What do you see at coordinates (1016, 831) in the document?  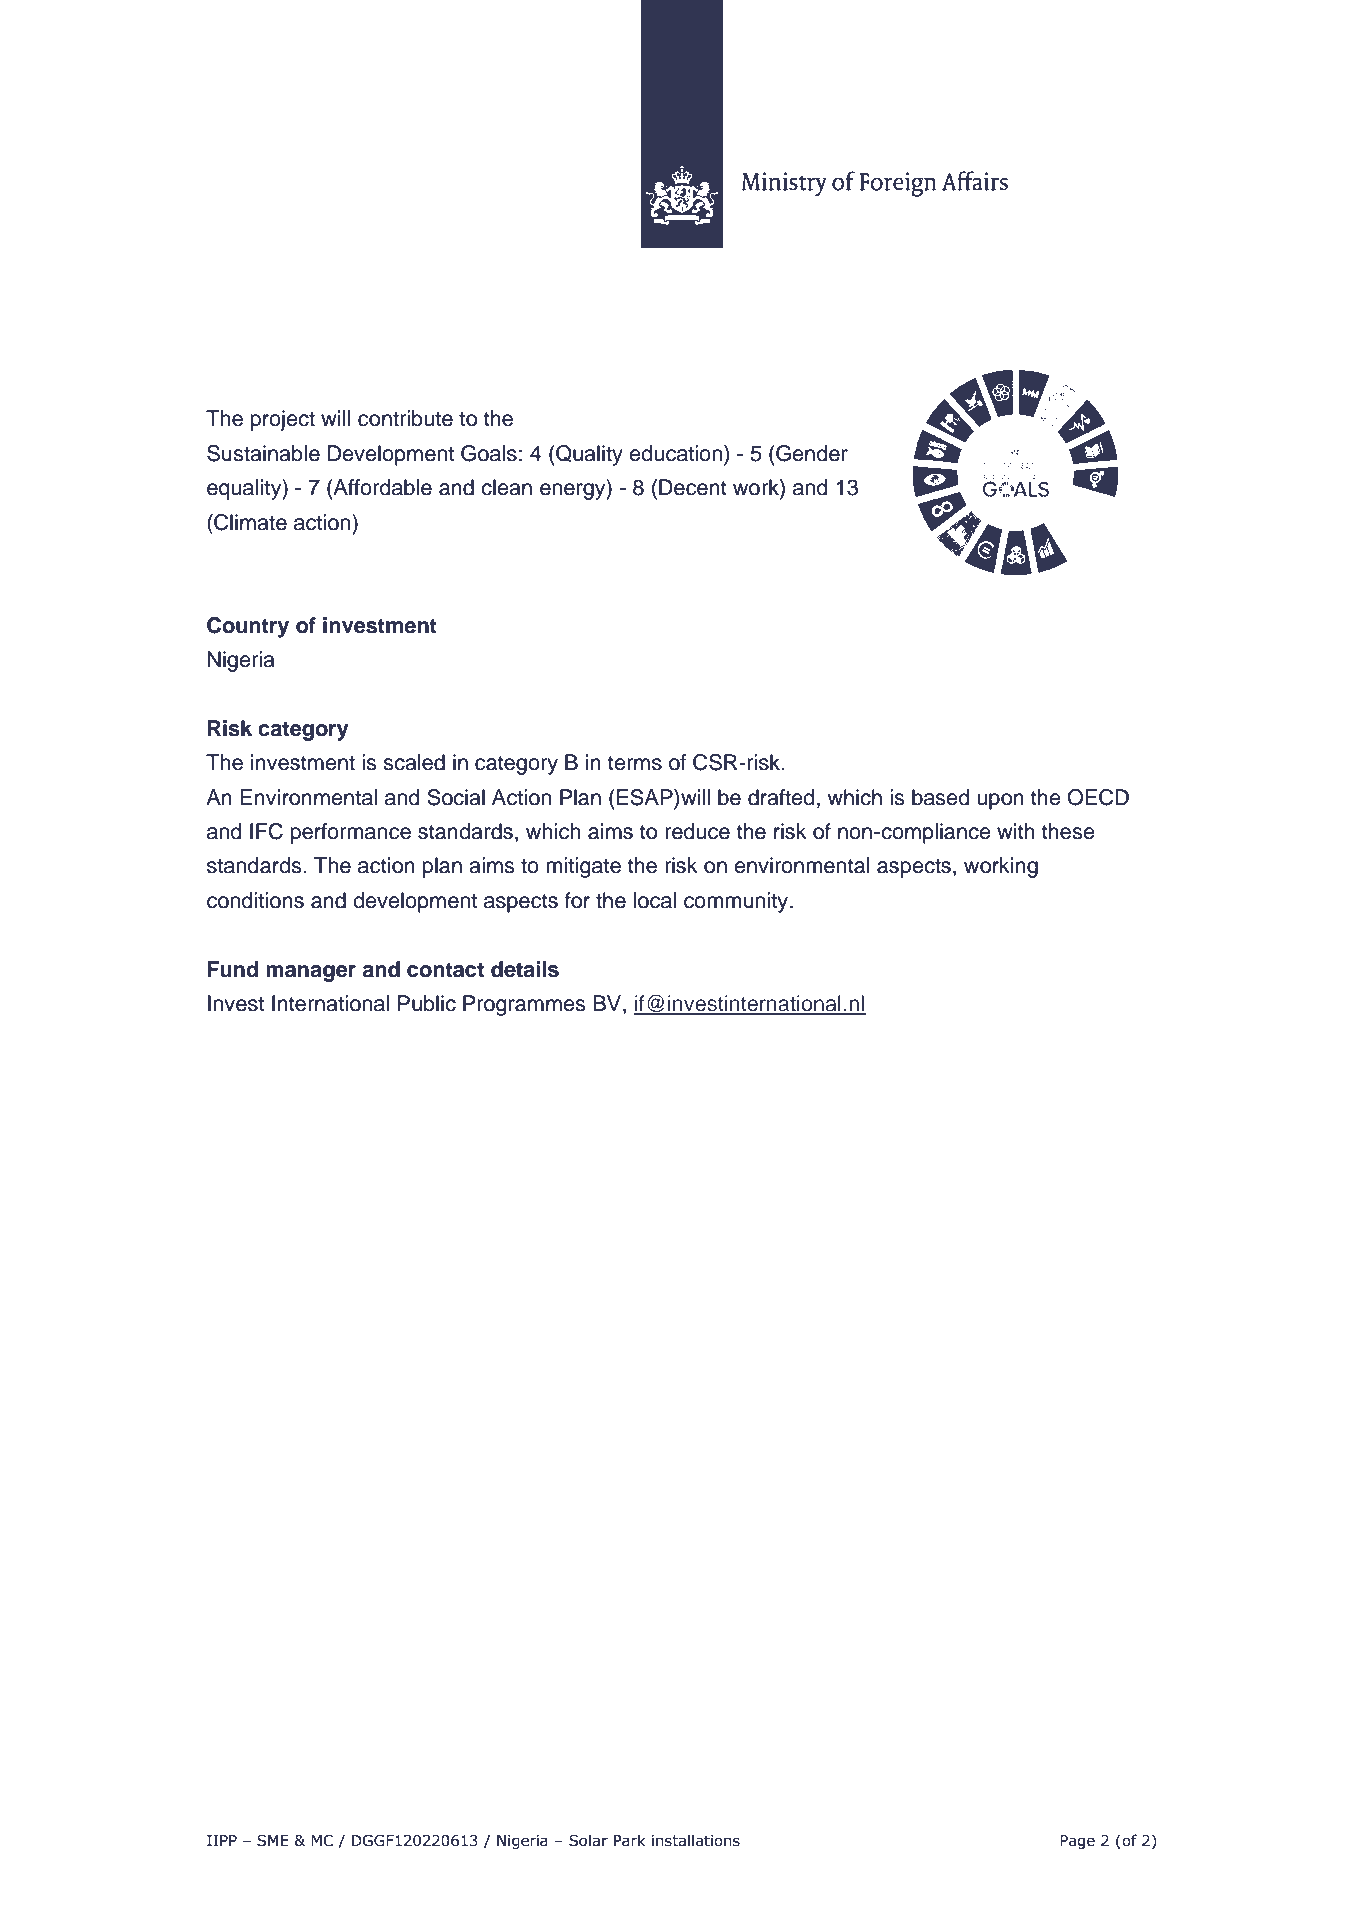 I see `with` at bounding box center [1016, 831].
